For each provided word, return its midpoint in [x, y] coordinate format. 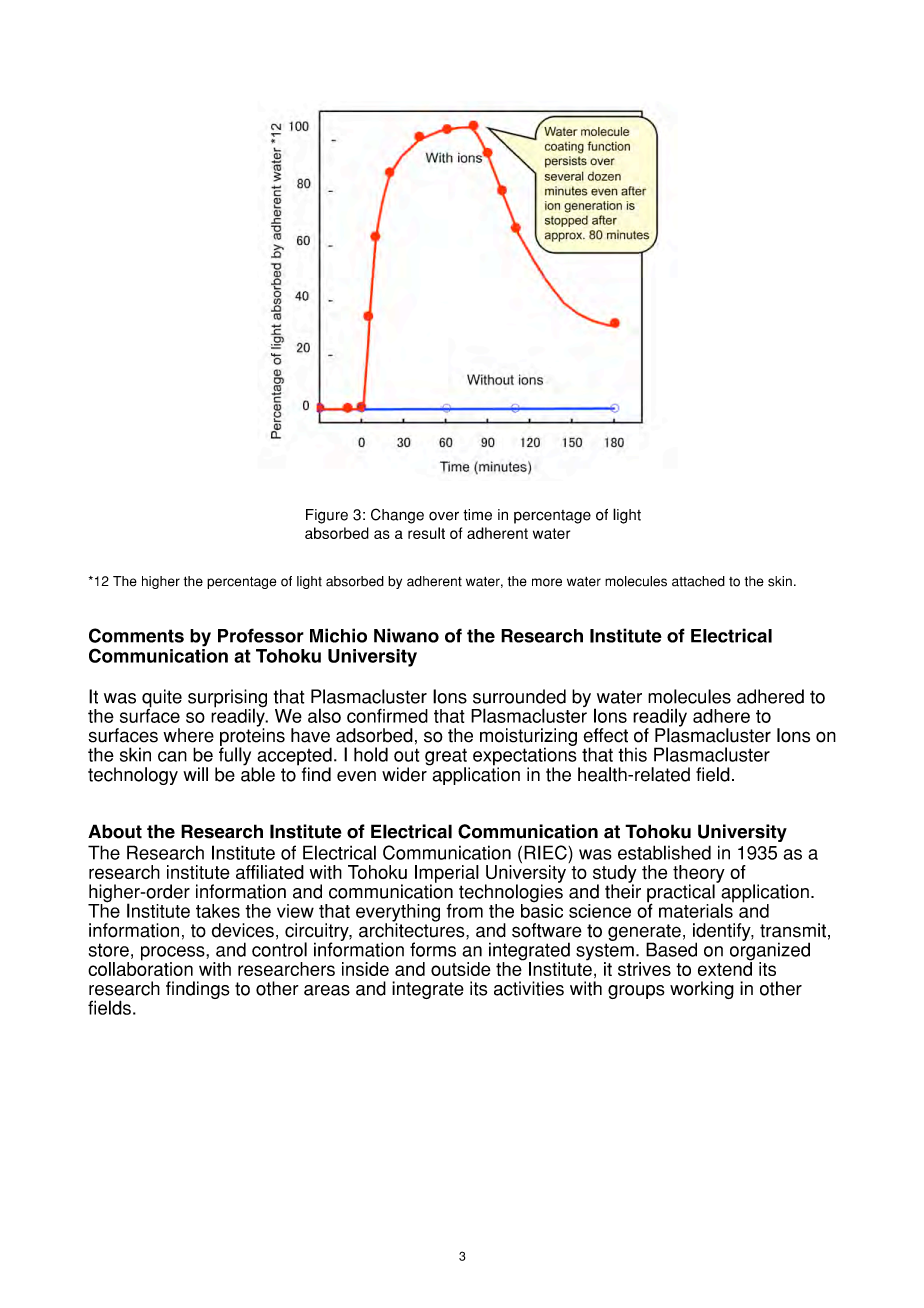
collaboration [140, 968]
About [115, 831]
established [664, 852]
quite [162, 699]
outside [461, 969]
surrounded [519, 696]
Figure [327, 516]
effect [606, 735]
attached [698, 581]
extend [725, 968]
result [426, 533]
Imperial [447, 875]
